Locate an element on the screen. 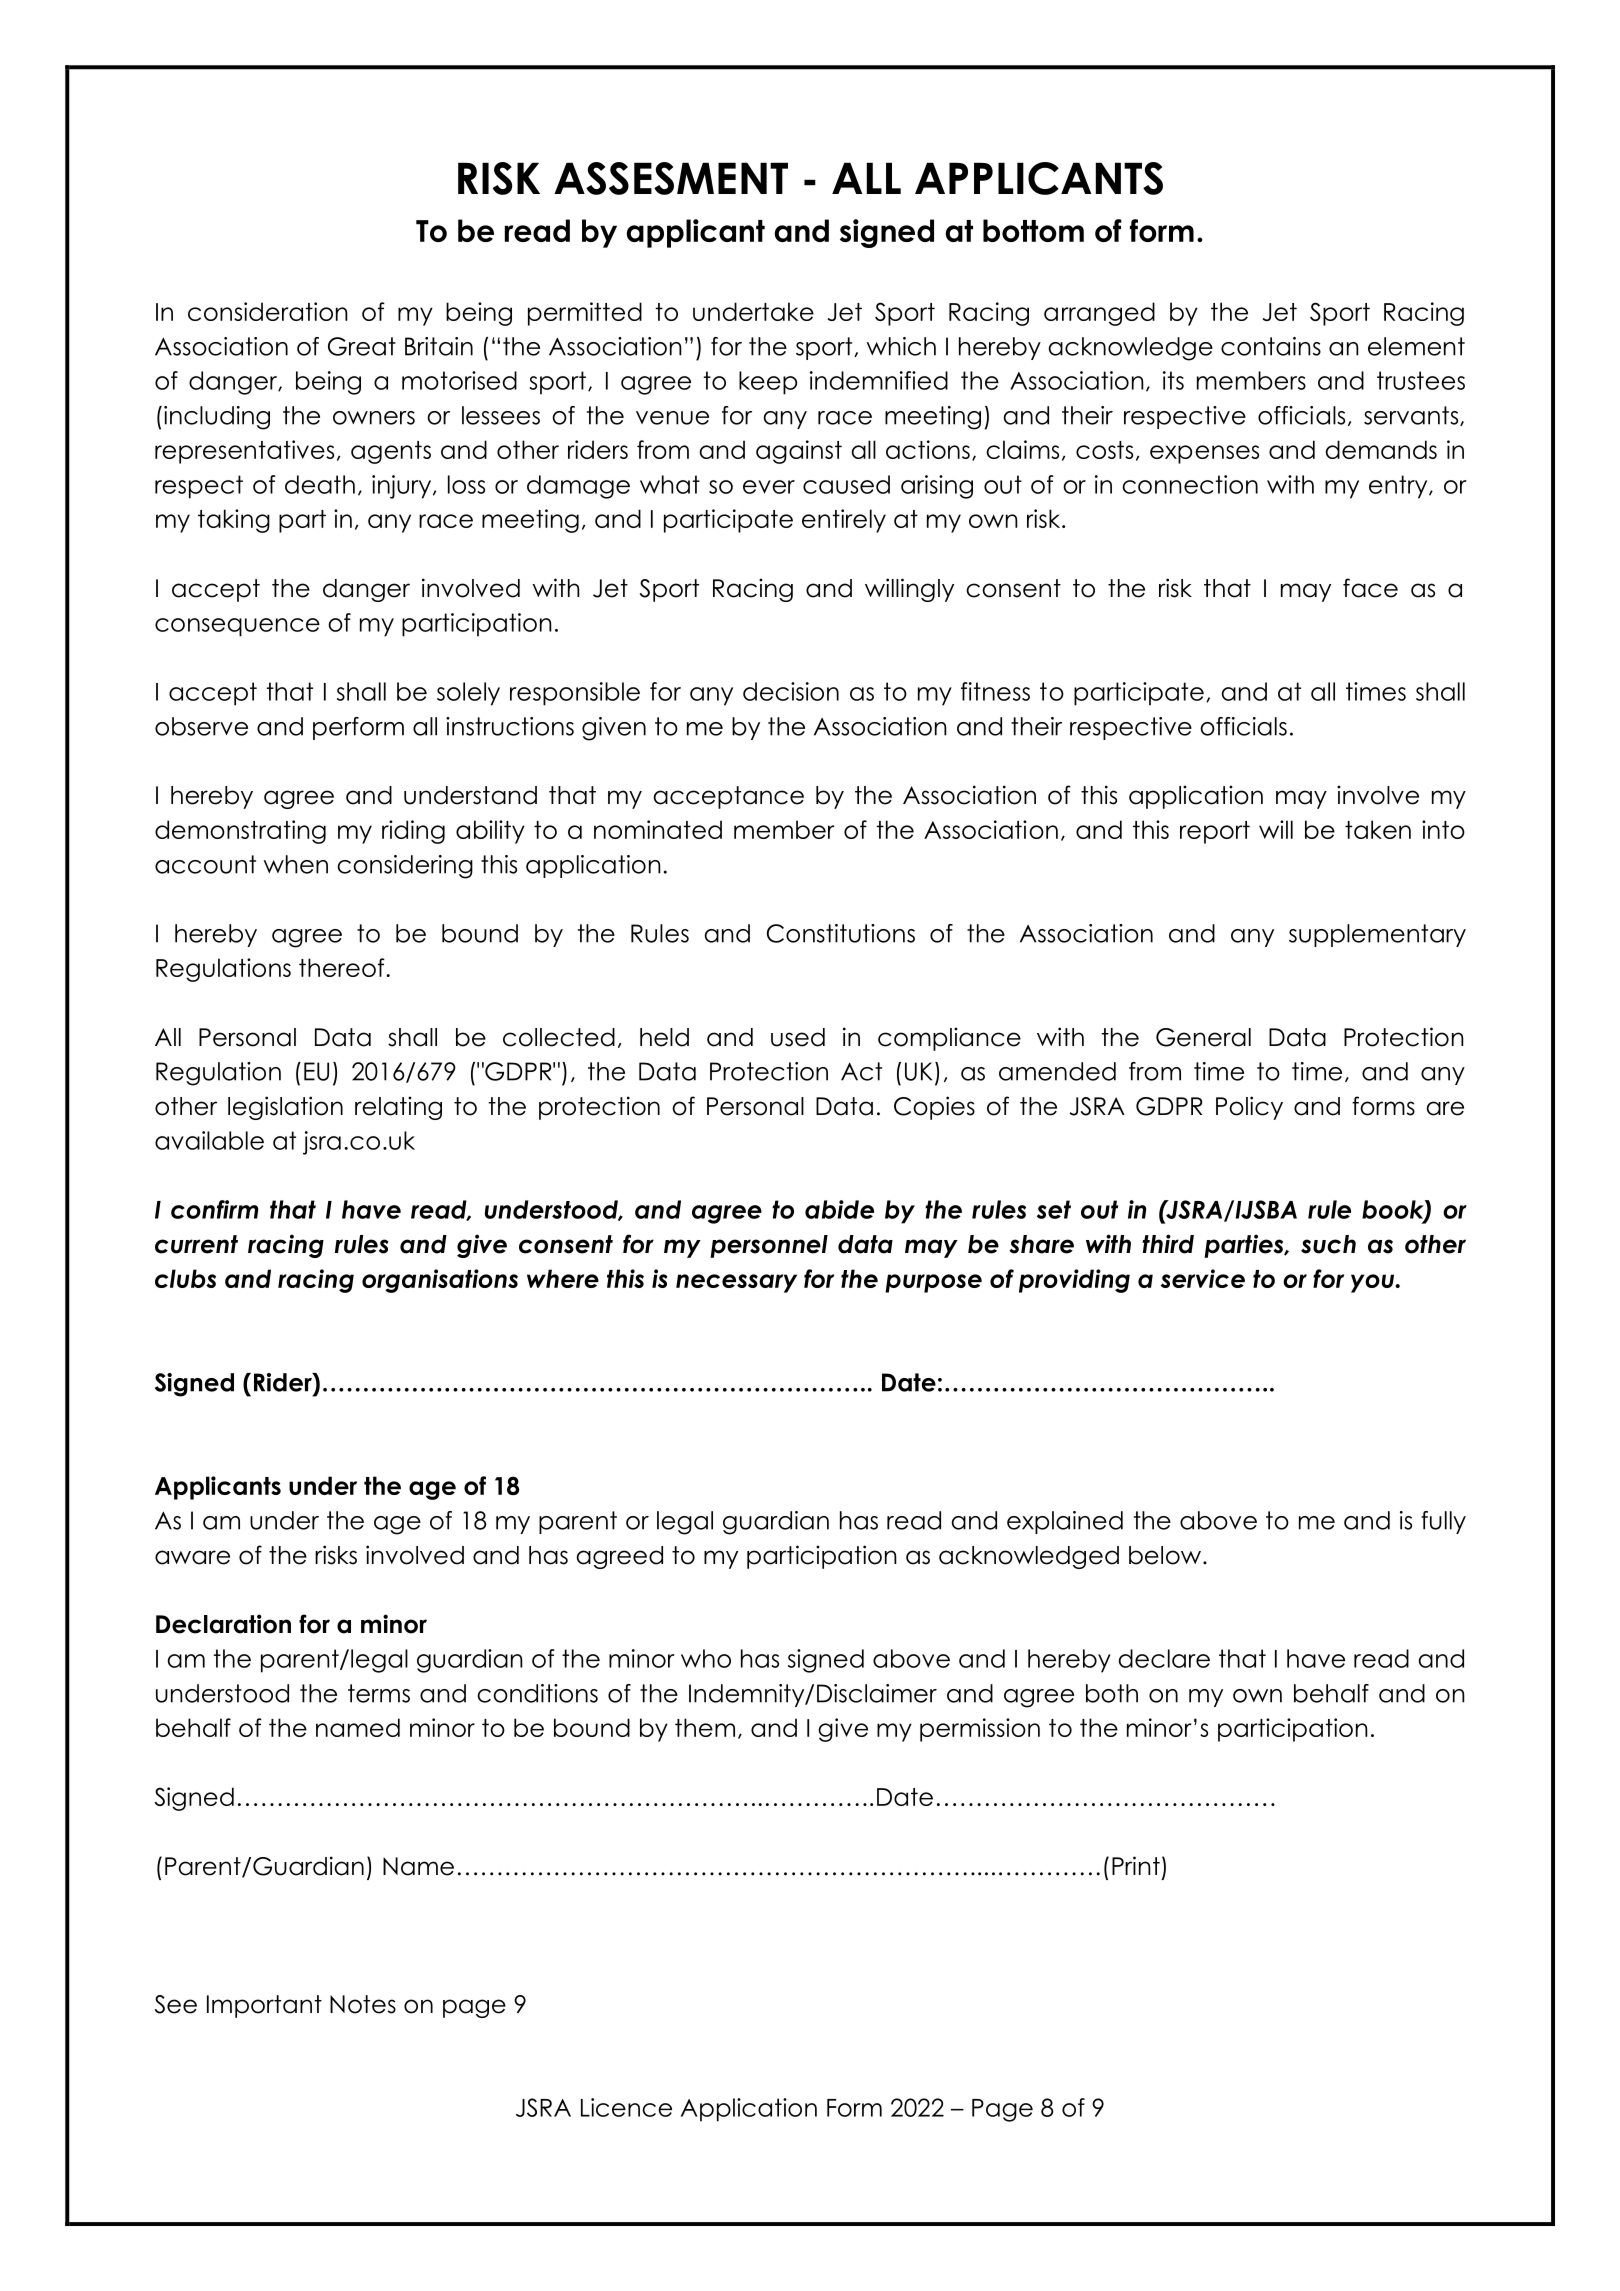  Notes is located at coordinates (363, 2004).
